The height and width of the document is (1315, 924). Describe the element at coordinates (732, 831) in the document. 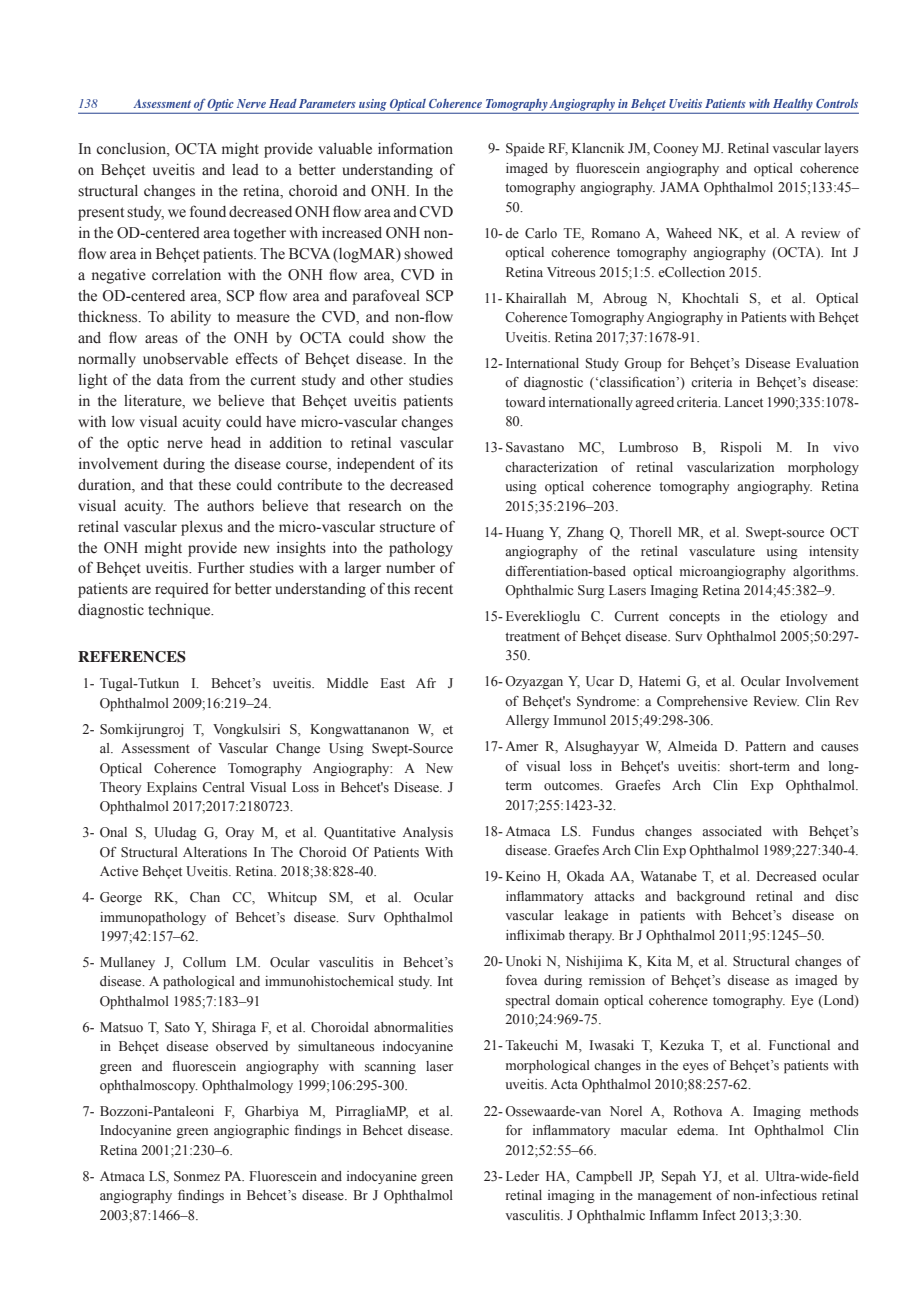

I see `associated` at that location.
